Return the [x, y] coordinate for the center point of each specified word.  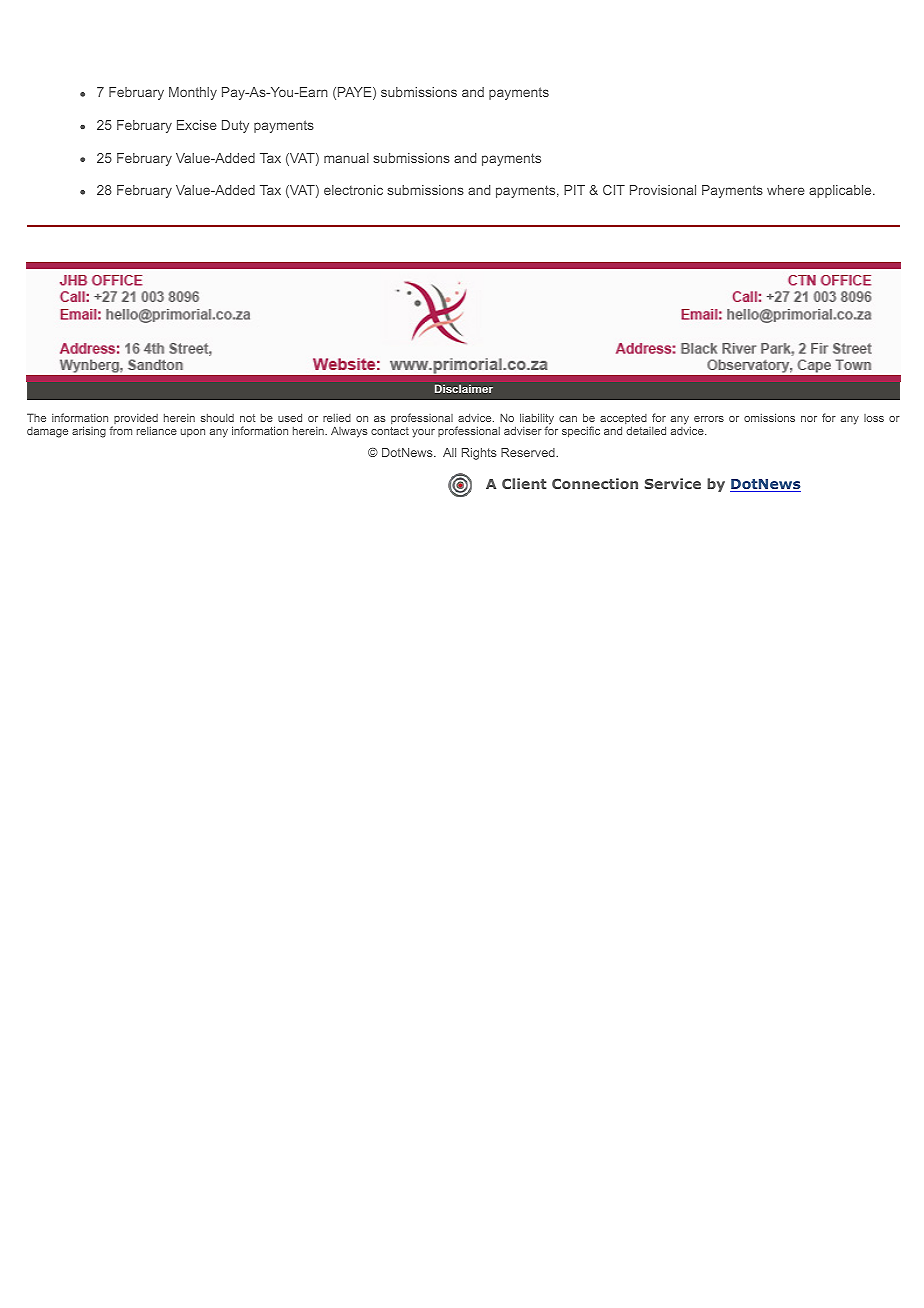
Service [673, 483]
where [786, 190]
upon [193, 433]
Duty [235, 126]
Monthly [193, 93]
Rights [479, 454]
